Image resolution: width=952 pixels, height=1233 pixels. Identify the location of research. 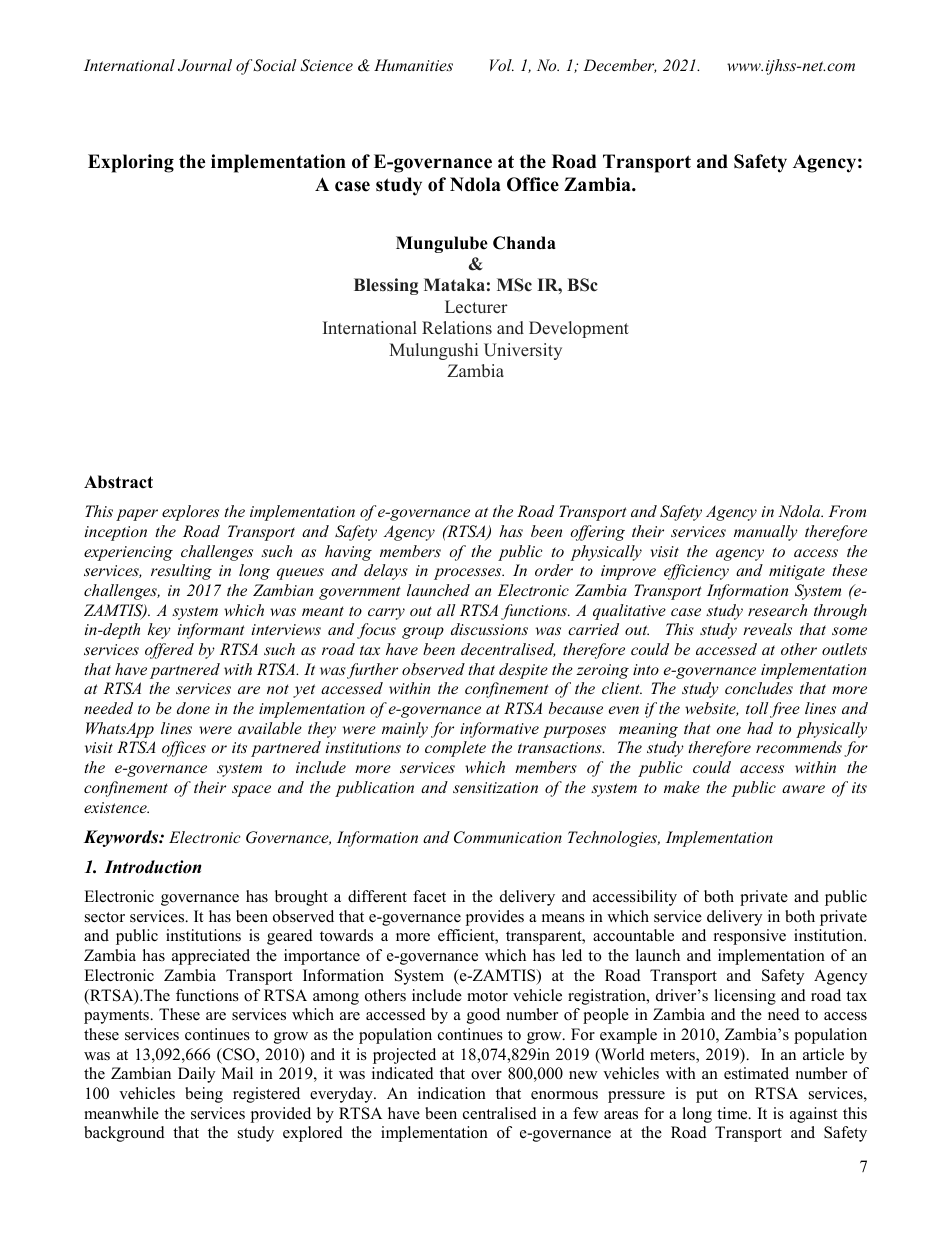
(777, 610).
